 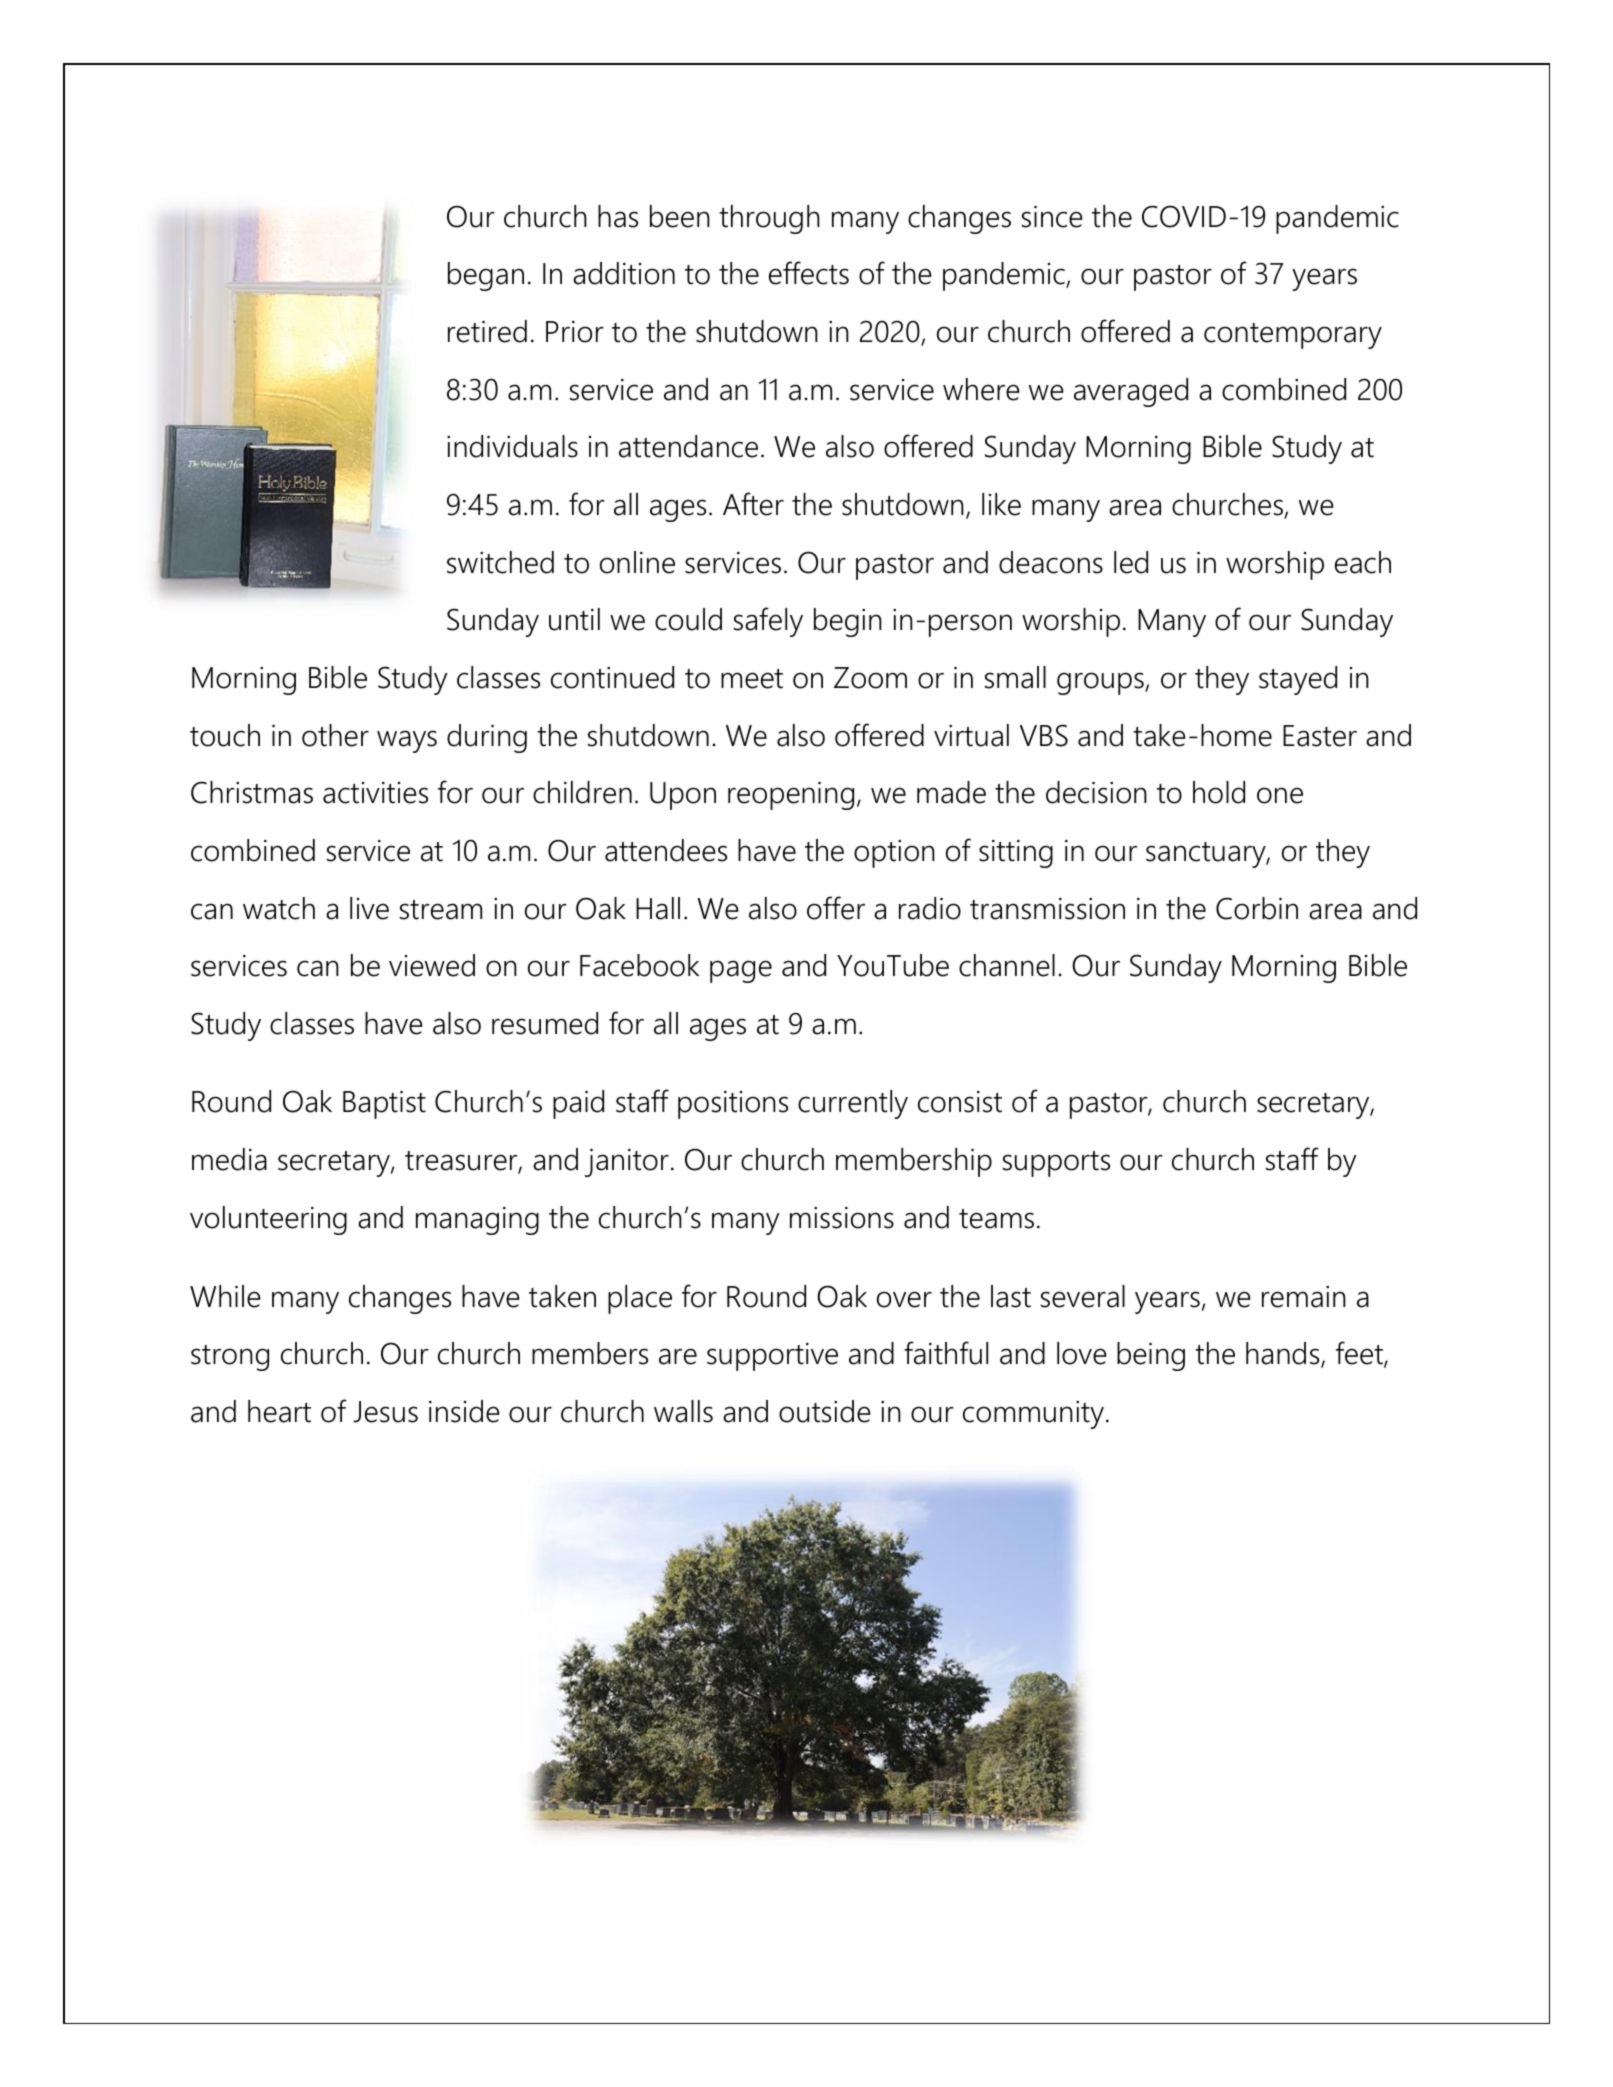 What do you see at coordinates (384, 1105) in the document?
I see `Baptist` at bounding box center [384, 1105].
